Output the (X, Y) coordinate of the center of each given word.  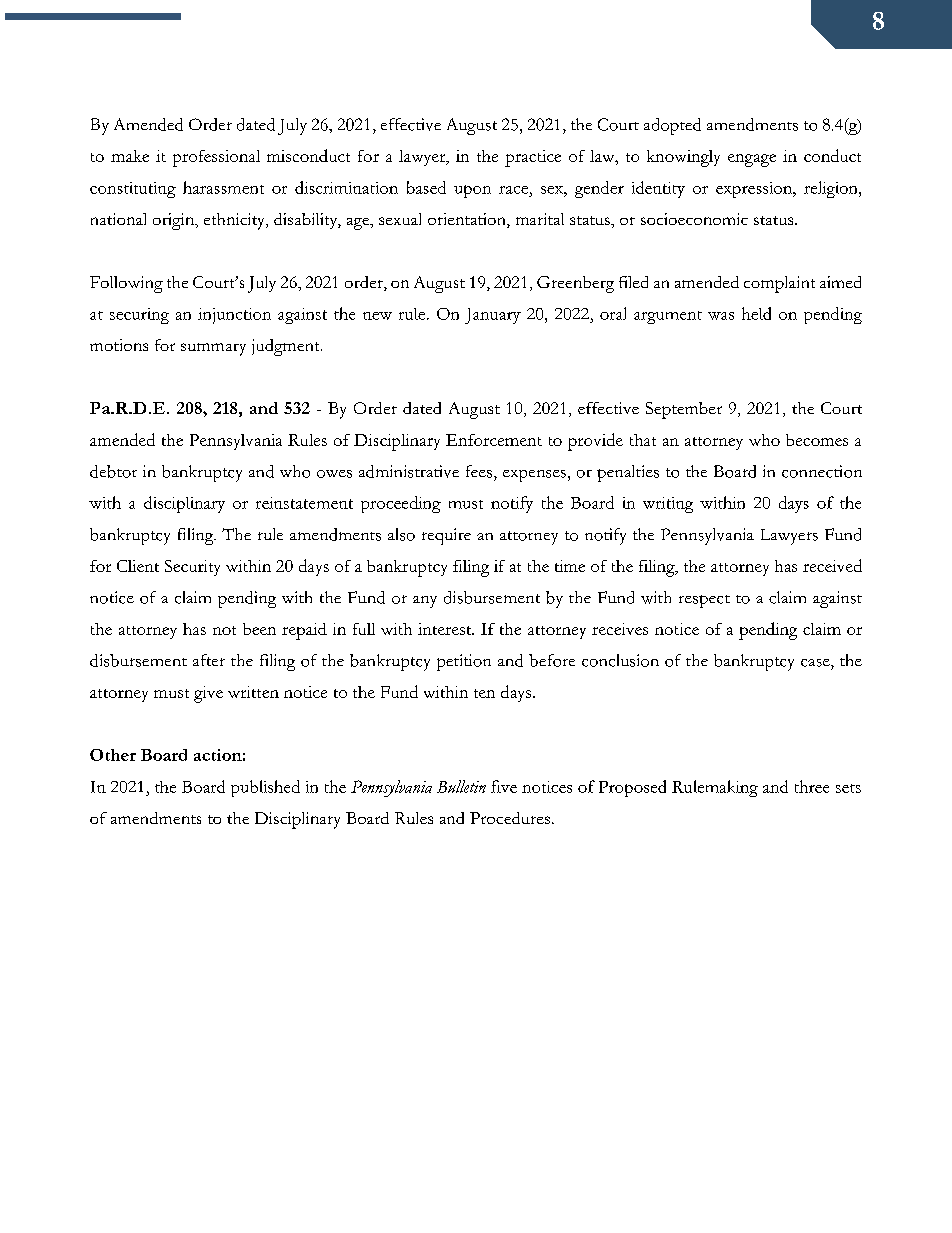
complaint (779, 284)
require (446, 536)
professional (216, 158)
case (816, 663)
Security (192, 568)
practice (533, 158)
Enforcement (494, 440)
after (209, 660)
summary (213, 349)
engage (752, 160)
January (493, 316)
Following (126, 284)
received (832, 565)
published (265, 788)
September (684, 410)
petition (464, 662)
